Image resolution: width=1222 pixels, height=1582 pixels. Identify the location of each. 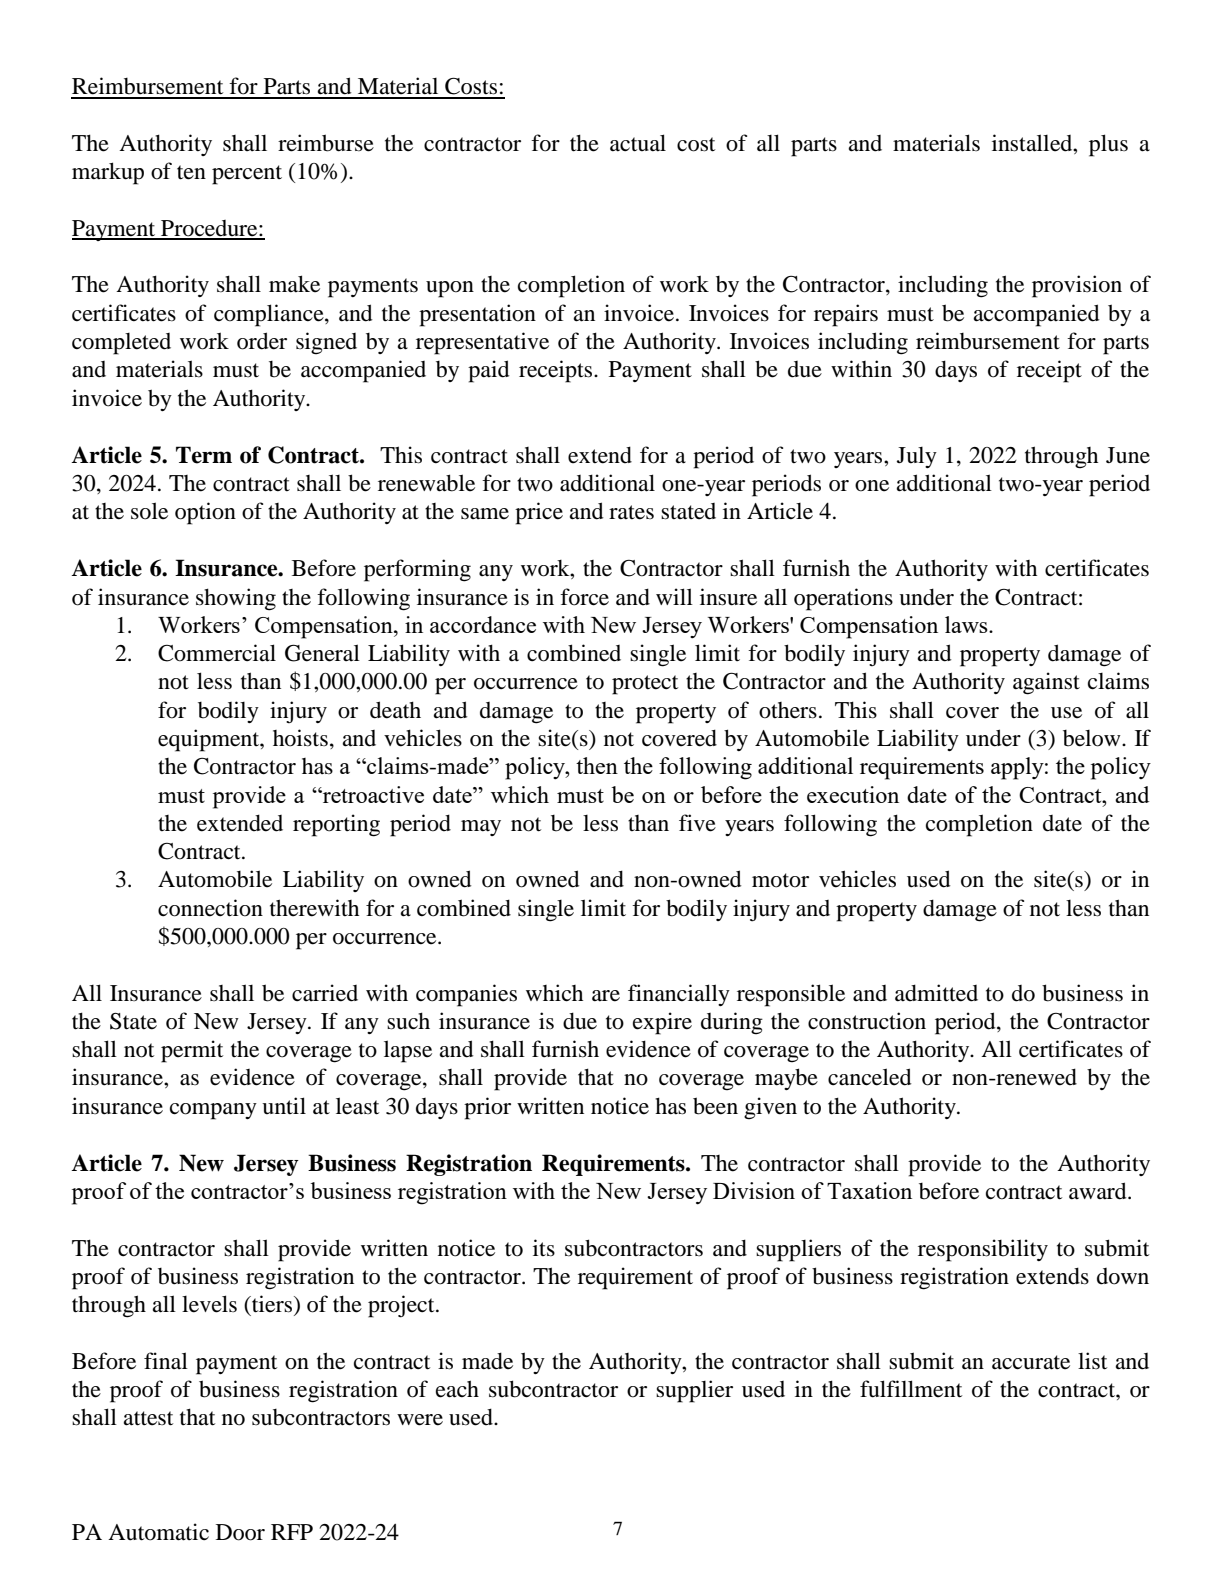
(457, 1389).
